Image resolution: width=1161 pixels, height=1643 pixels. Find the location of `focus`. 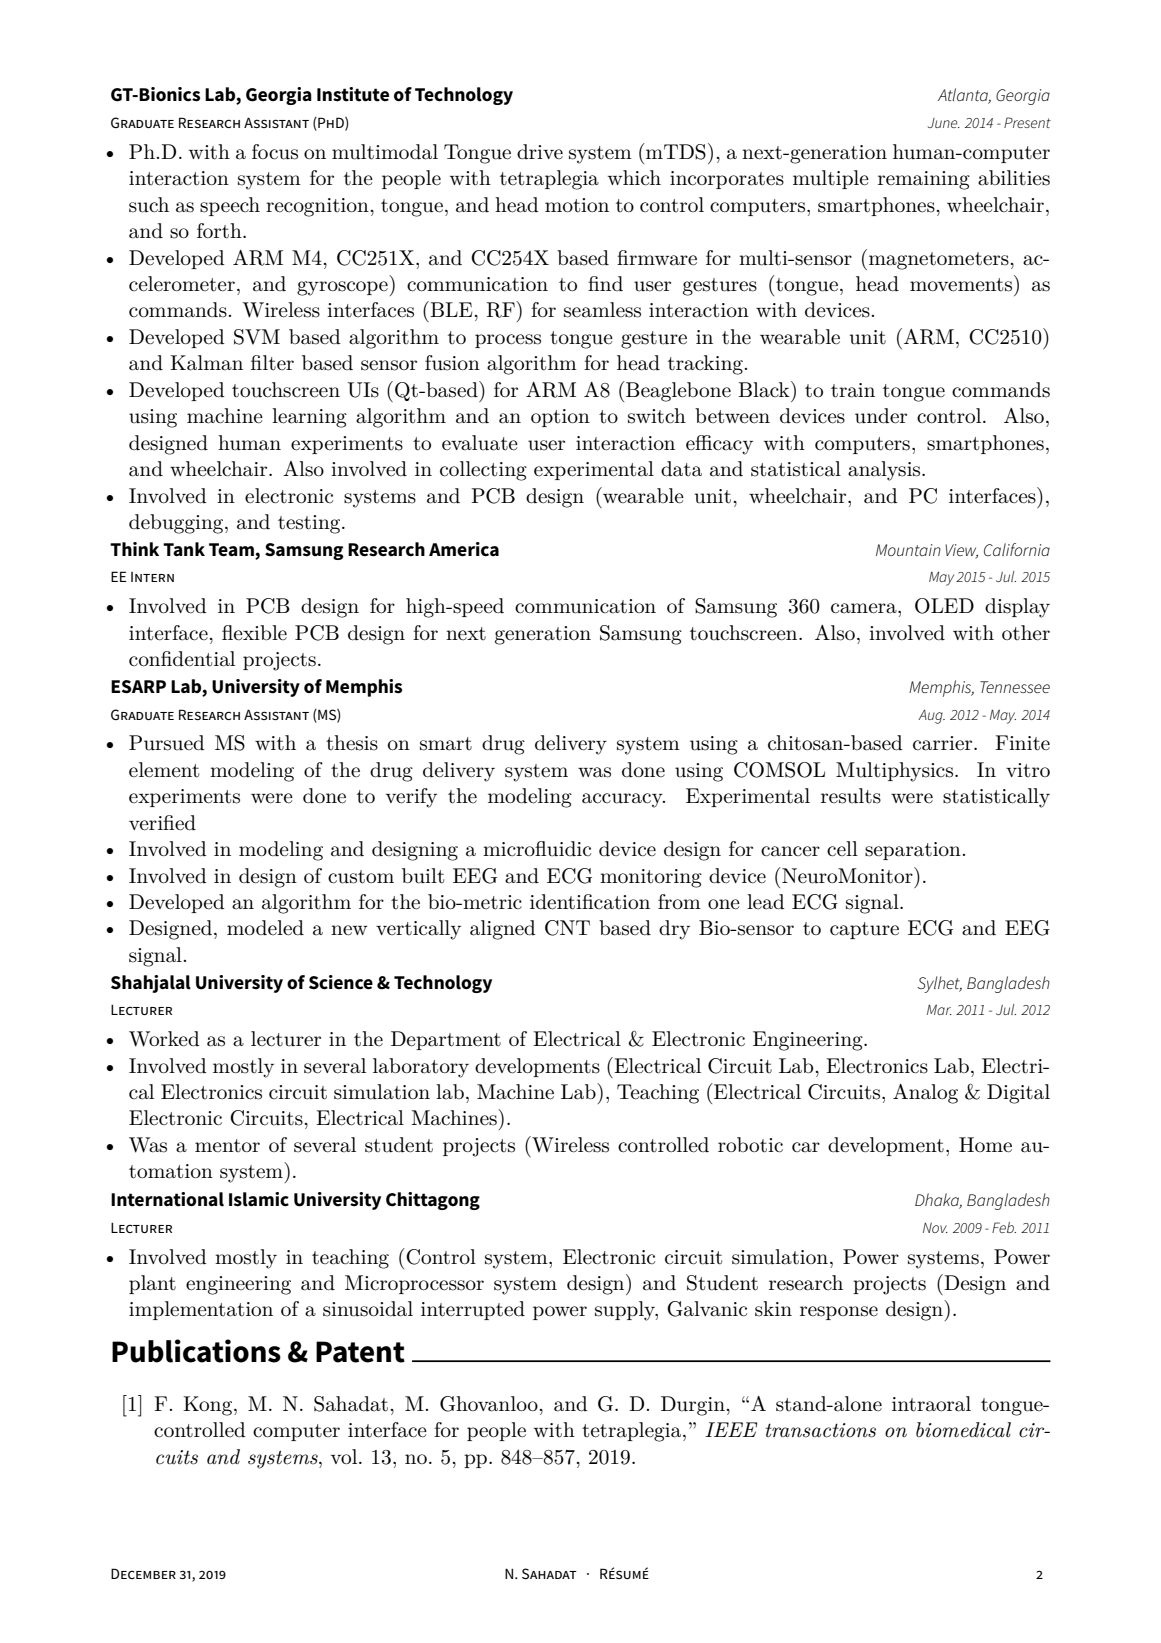

focus is located at coordinates (275, 152).
